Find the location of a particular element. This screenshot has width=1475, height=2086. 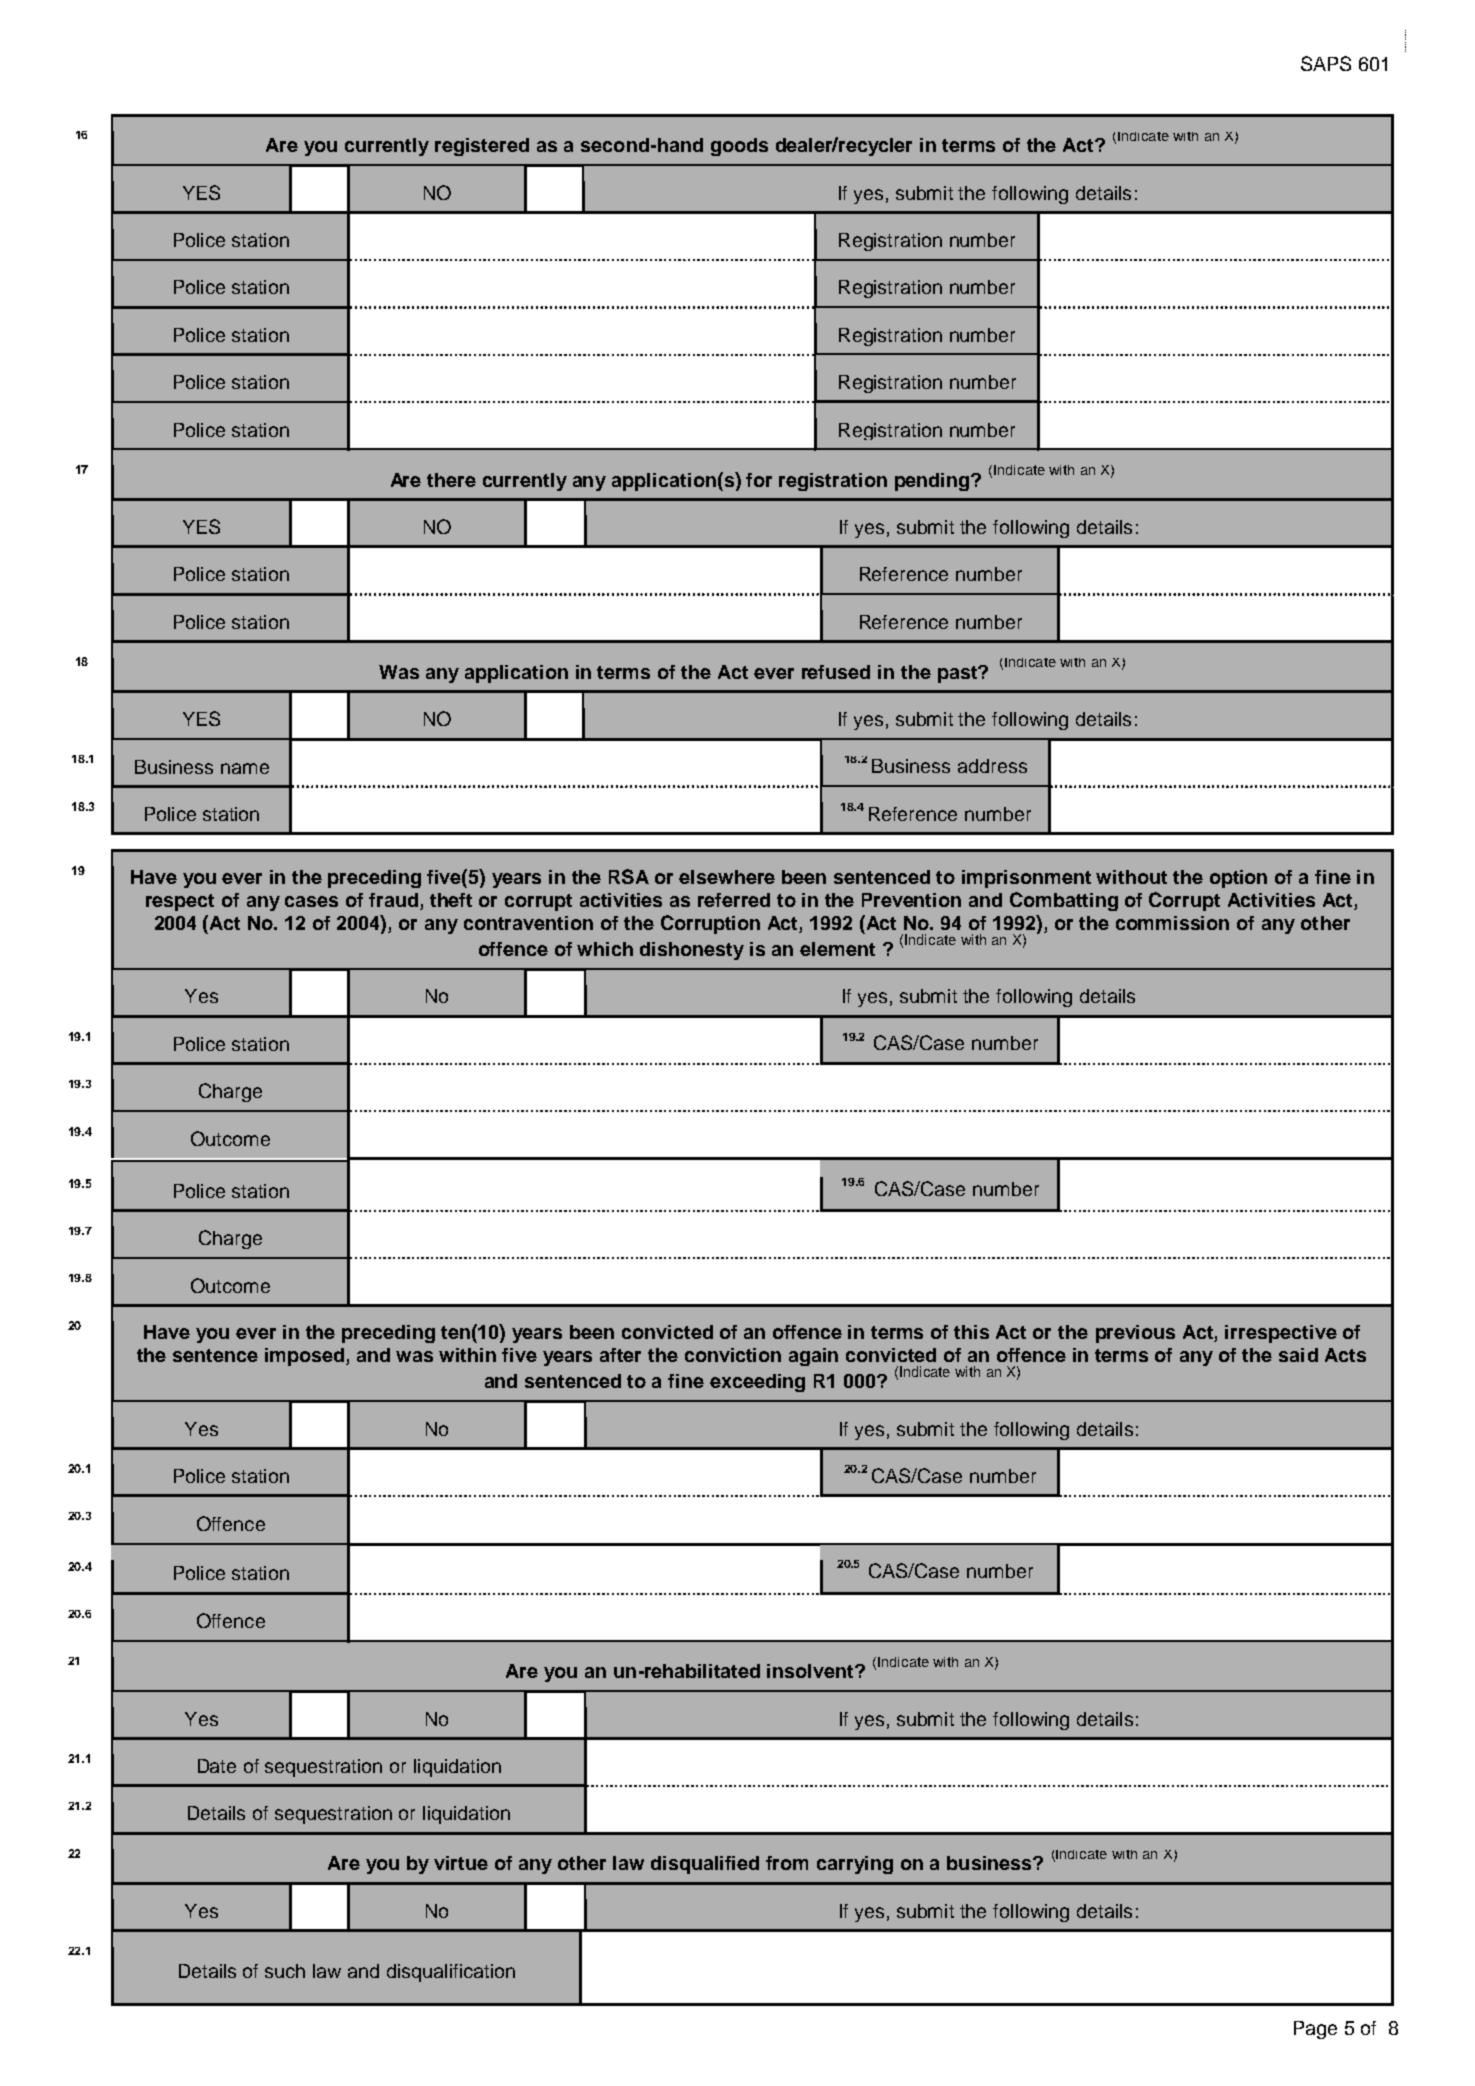

SAPS is located at coordinates (1326, 63).
